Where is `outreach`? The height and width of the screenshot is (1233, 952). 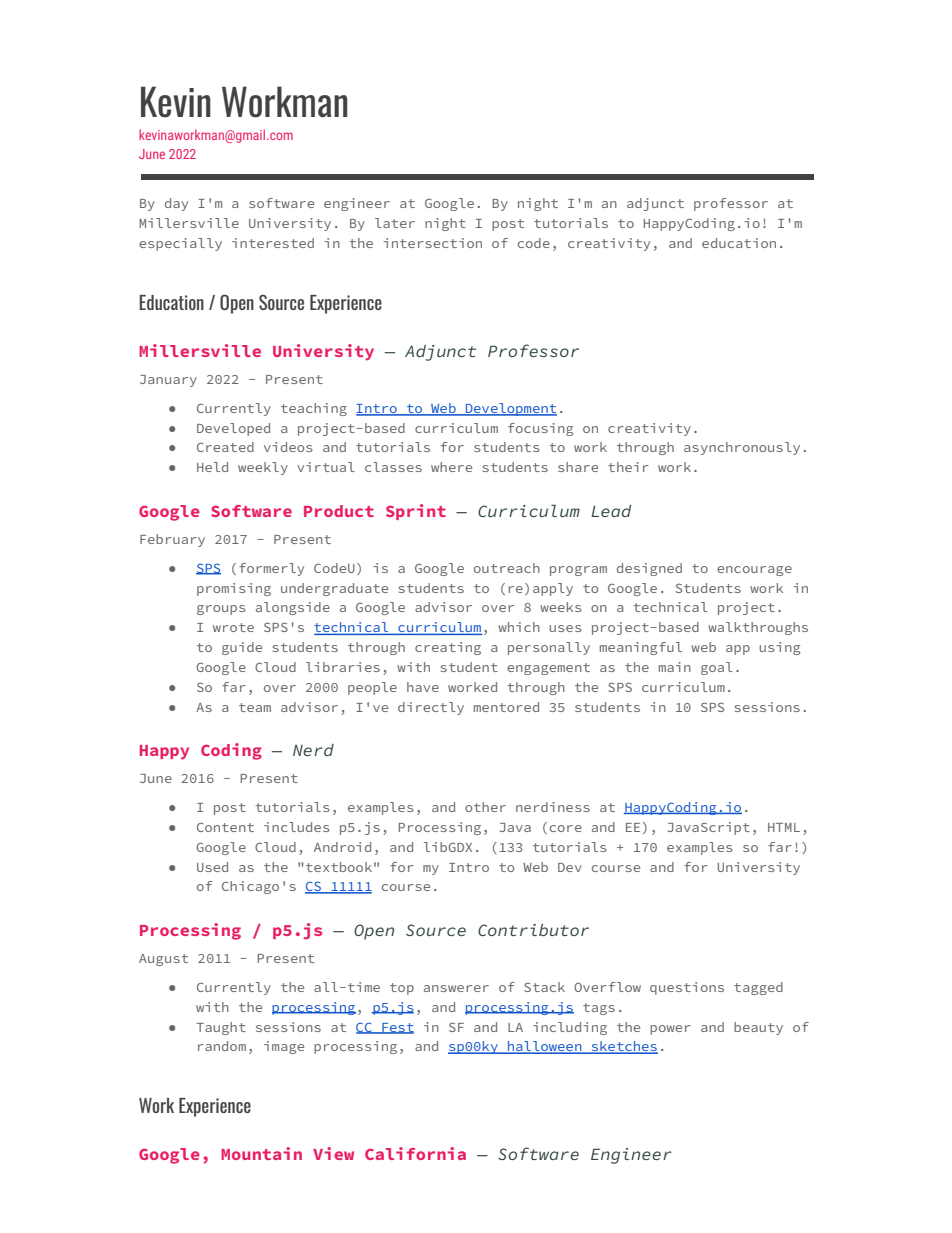 outreach is located at coordinates (507, 568).
